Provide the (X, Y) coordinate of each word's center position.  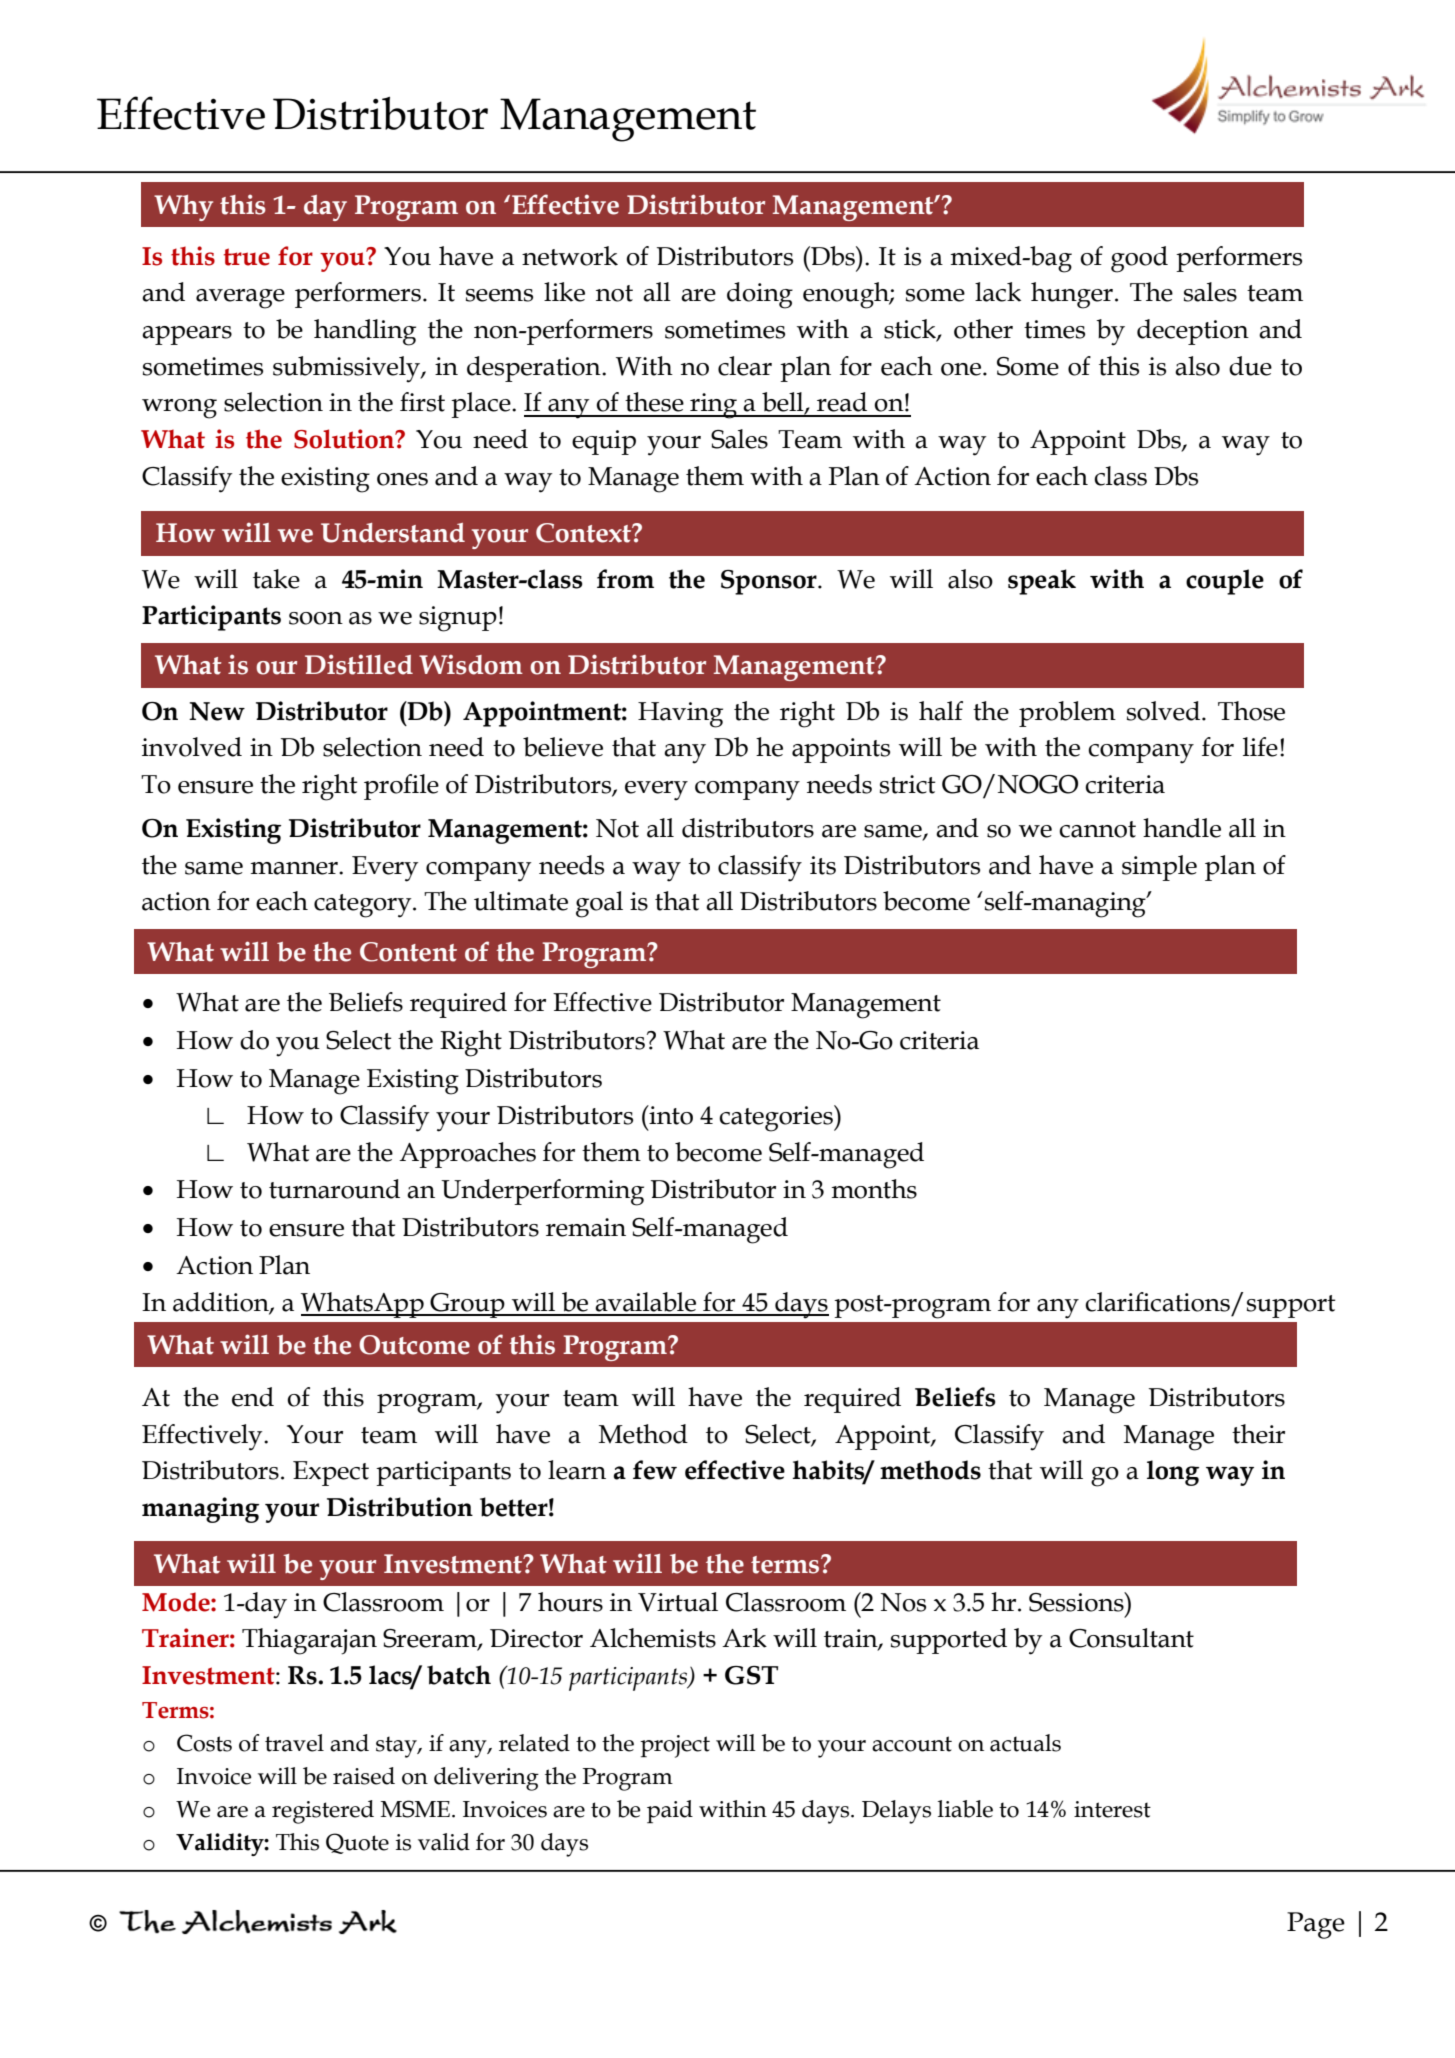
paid (670, 1811)
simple (1159, 868)
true (247, 257)
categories (777, 1118)
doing (760, 295)
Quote (357, 1843)
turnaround (334, 1189)
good (1139, 259)
